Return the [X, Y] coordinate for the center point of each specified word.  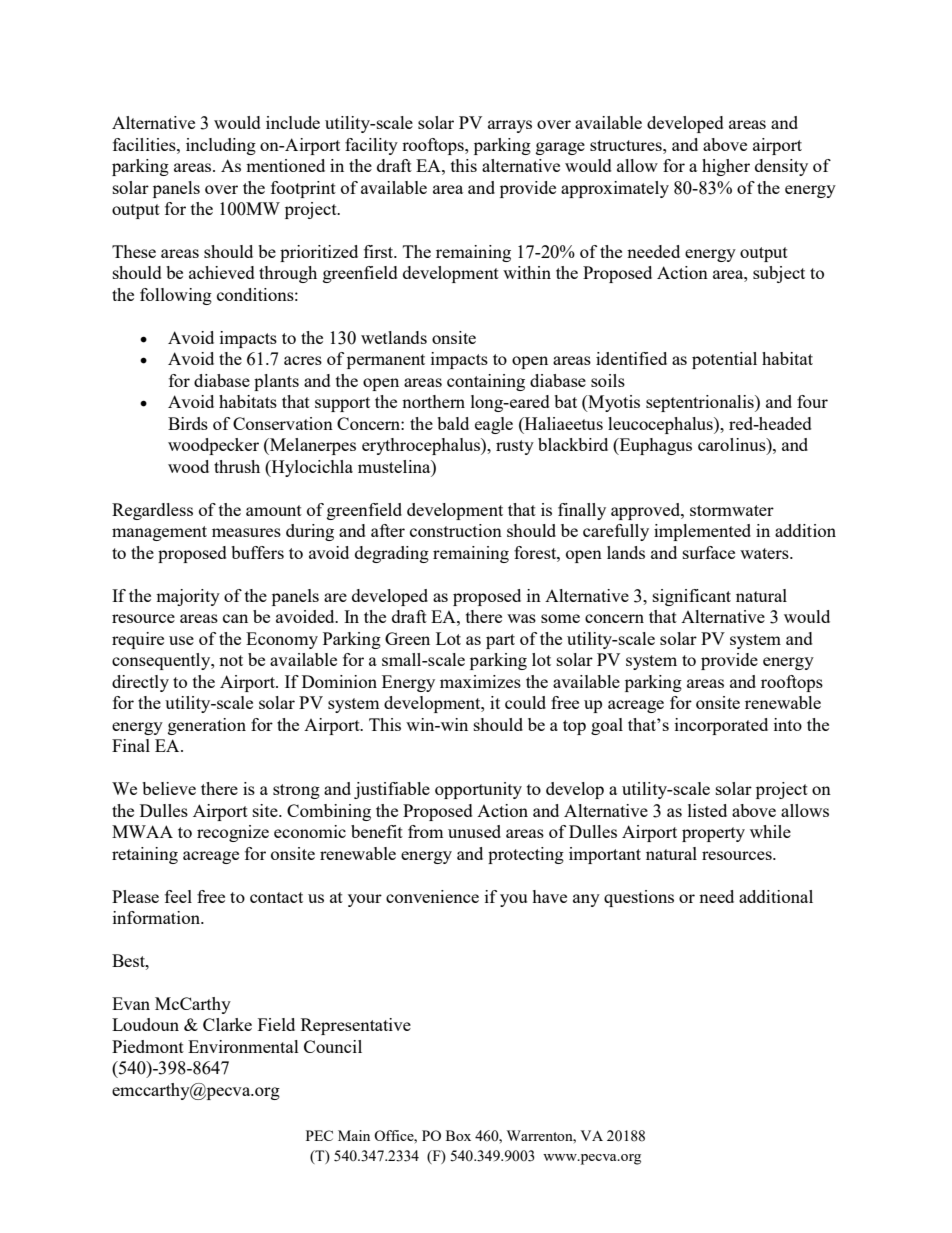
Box [458, 1135]
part [500, 641]
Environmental [243, 1046]
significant [692, 597]
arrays [510, 126]
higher [726, 167]
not [231, 660]
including [221, 146]
